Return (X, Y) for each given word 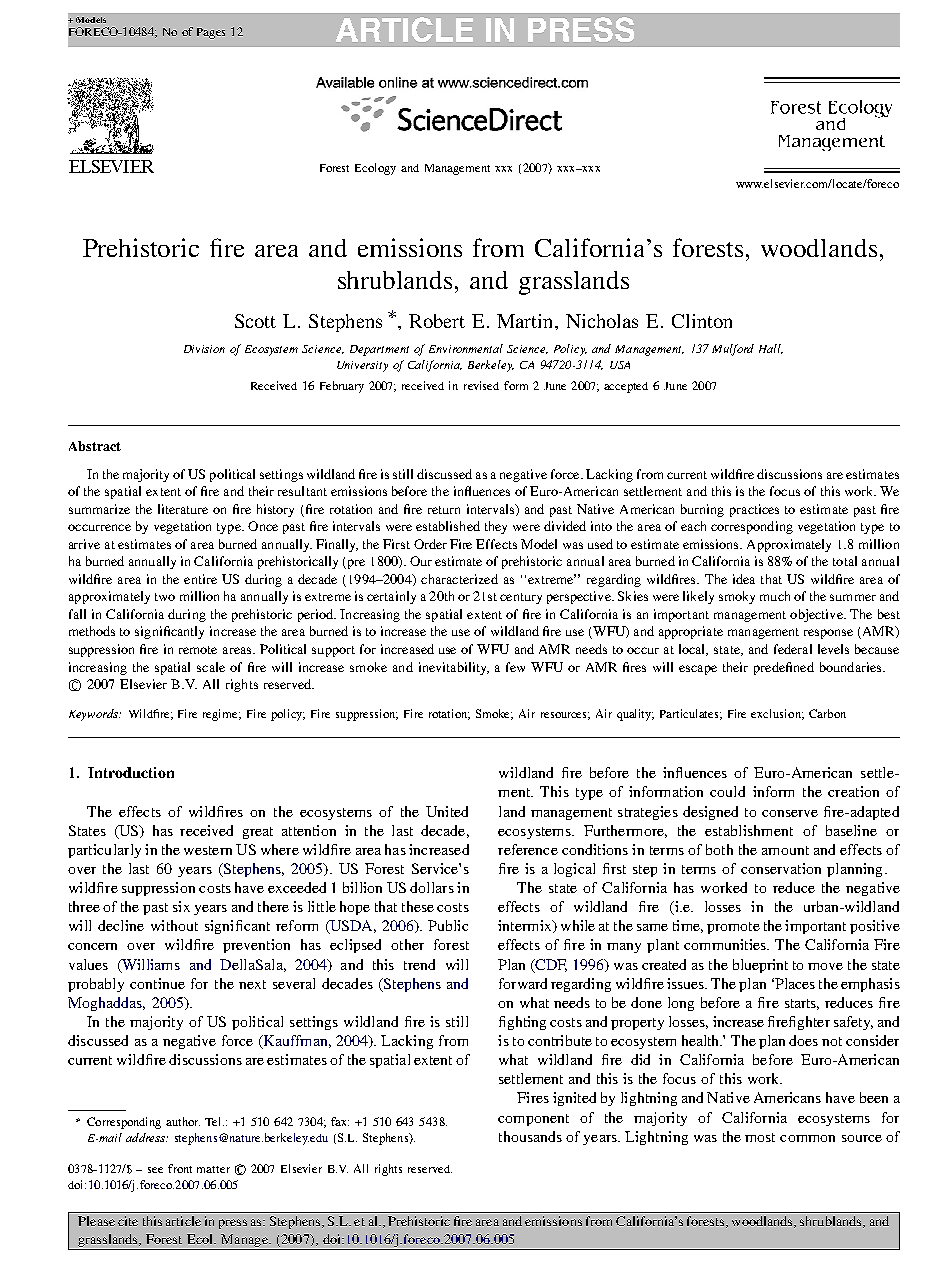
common (807, 1138)
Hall (771, 349)
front (180, 1168)
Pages (211, 33)
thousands (530, 1136)
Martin (526, 321)
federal (793, 649)
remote (198, 650)
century (521, 598)
